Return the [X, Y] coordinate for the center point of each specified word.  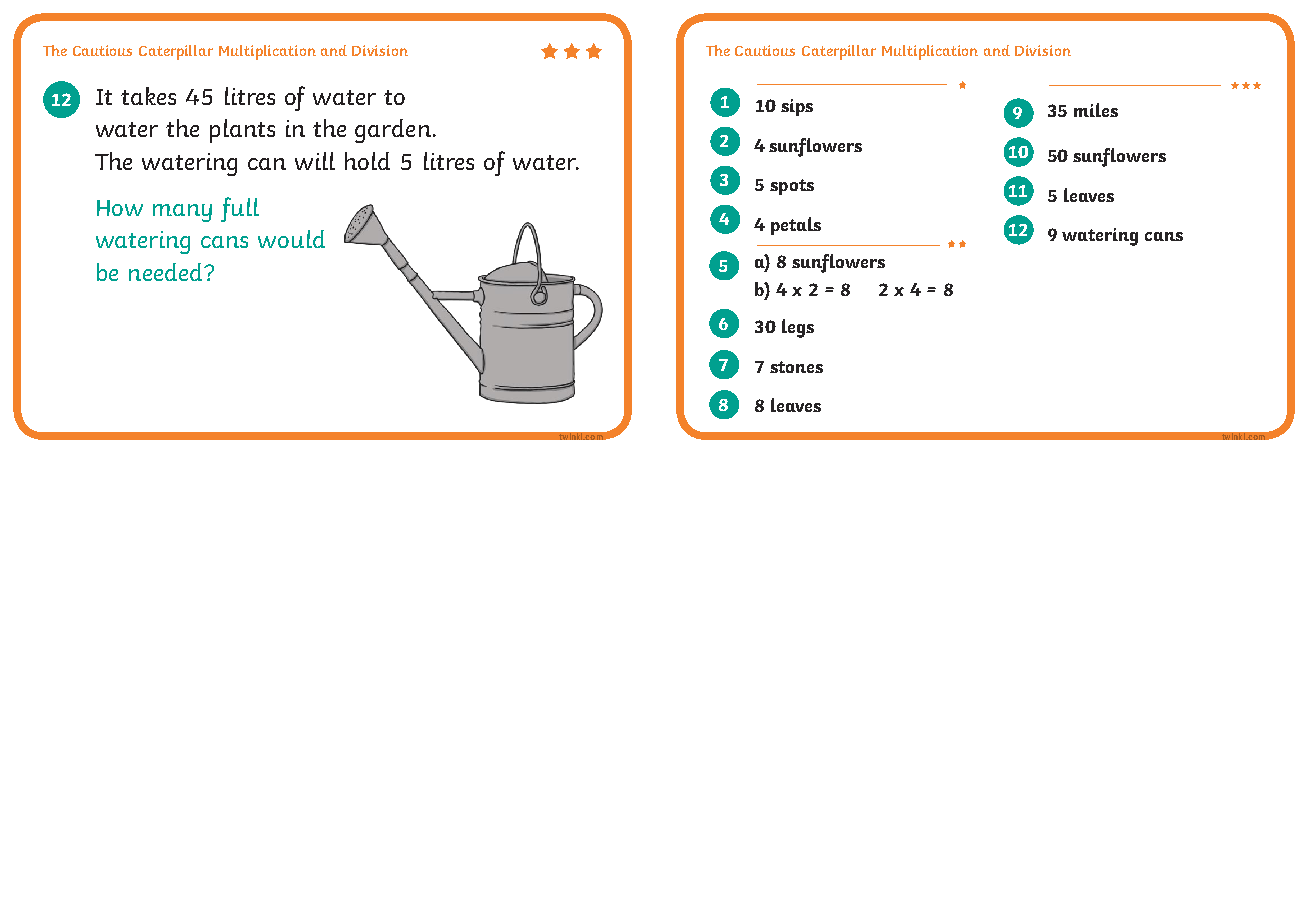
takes [148, 96]
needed [167, 272]
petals [796, 226]
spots [792, 187]
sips [797, 107]
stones [796, 367]
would [291, 239]
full [240, 209]
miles [1096, 110]
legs [798, 328]
